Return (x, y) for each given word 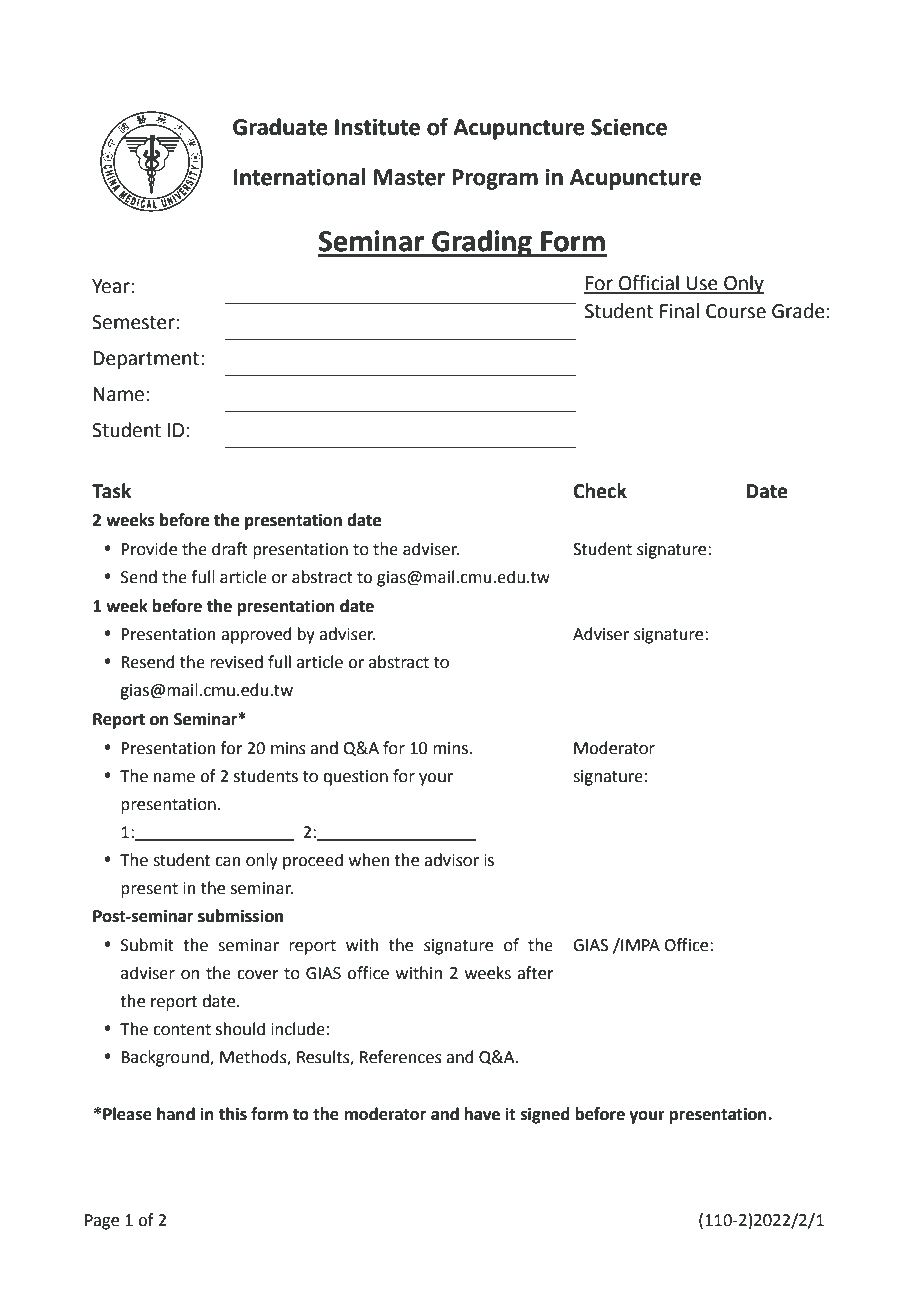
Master (410, 177)
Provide (149, 549)
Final (679, 311)
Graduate (280, 127)
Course (736, 311)
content (182, 1030)
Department (146, 360)
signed (545, 1115)
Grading (482, 243)
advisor (451, 860)
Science (629, 127)
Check (600, 491)
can (228, 862)
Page (102, 1222)
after (535, 973)
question (355, 778)
